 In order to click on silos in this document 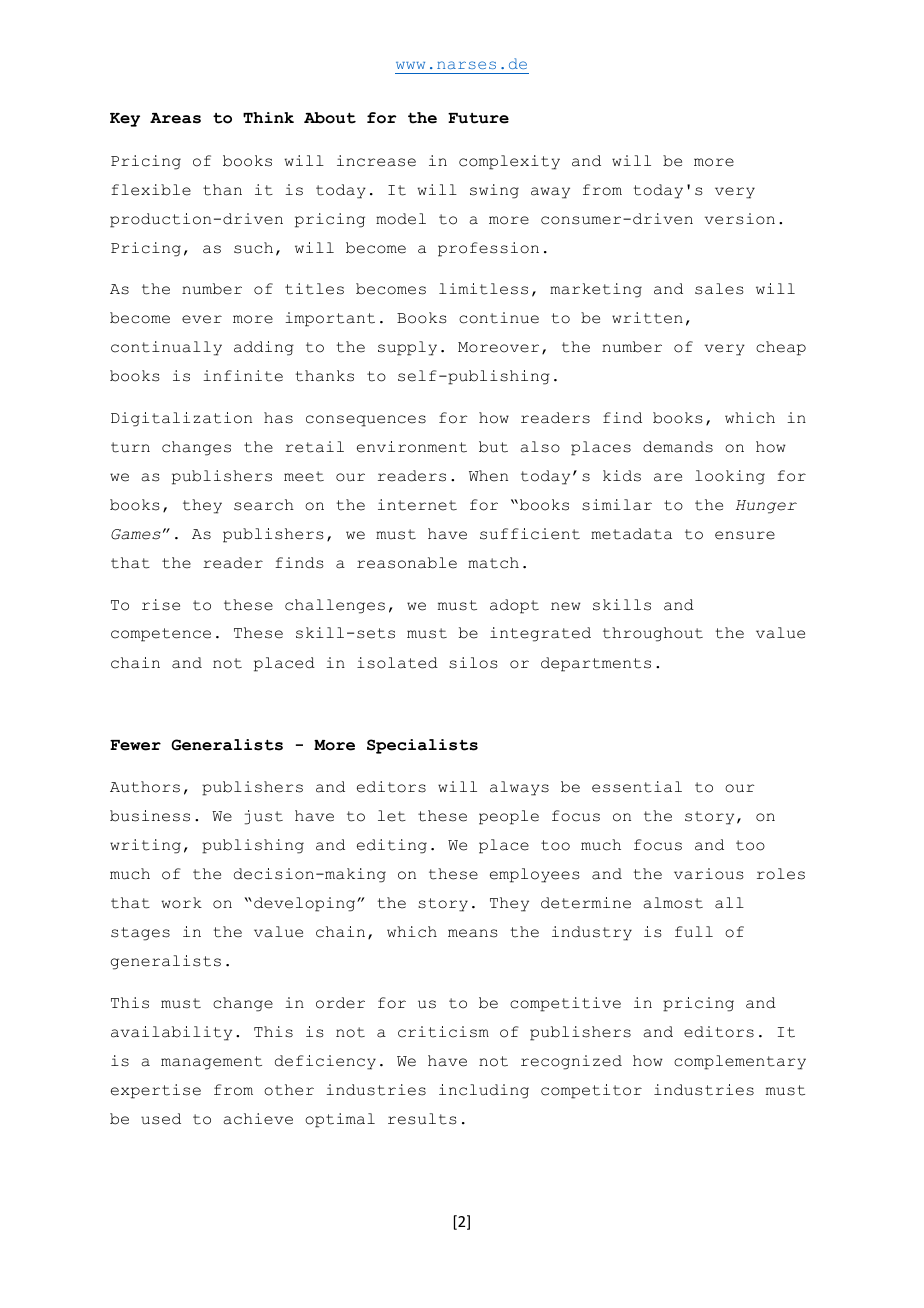, I will do `click(473, 663)`.
